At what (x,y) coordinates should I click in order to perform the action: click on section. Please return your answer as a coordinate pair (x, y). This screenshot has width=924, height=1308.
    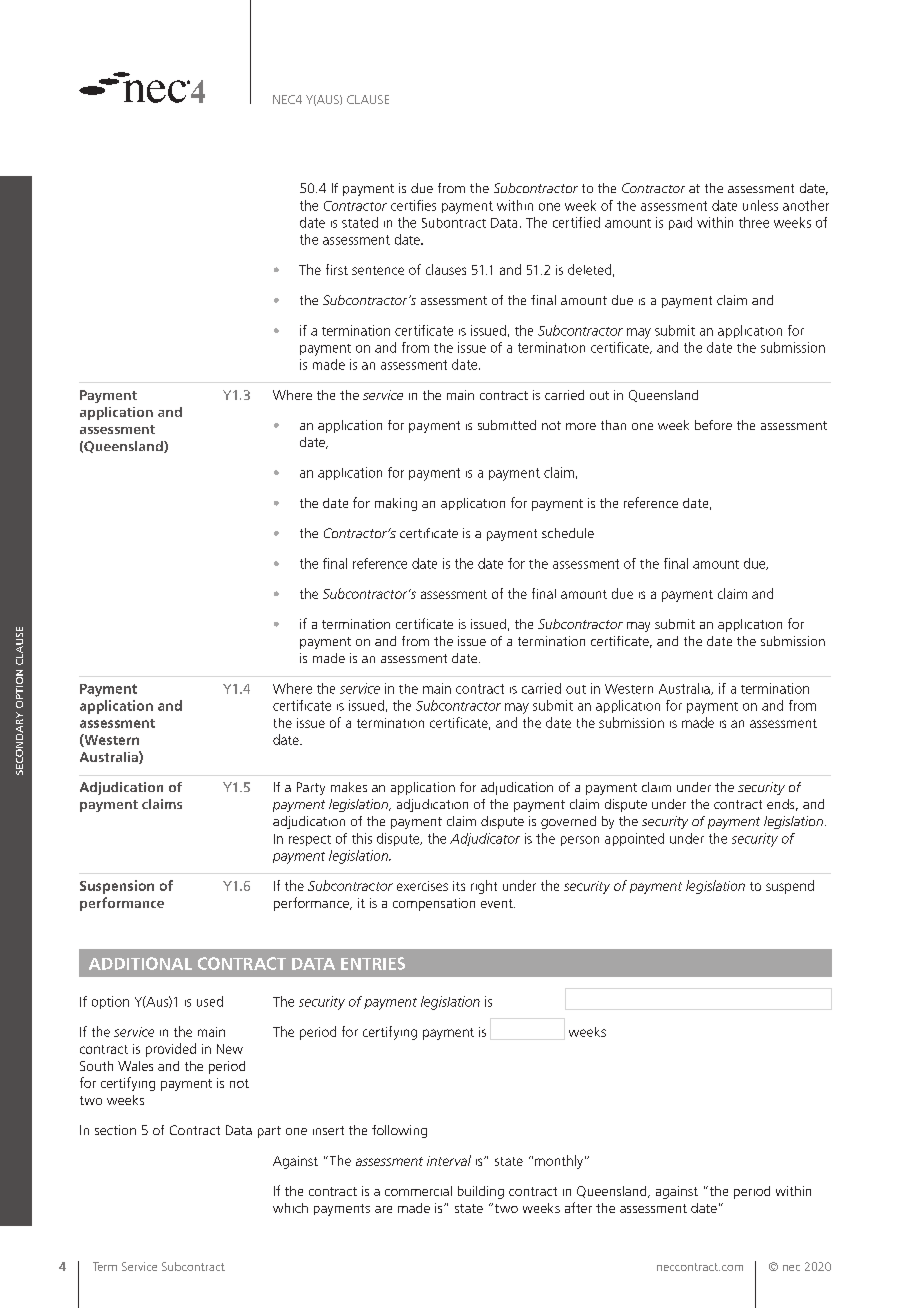
    Looking at the image, I should click on (115, 1130).
